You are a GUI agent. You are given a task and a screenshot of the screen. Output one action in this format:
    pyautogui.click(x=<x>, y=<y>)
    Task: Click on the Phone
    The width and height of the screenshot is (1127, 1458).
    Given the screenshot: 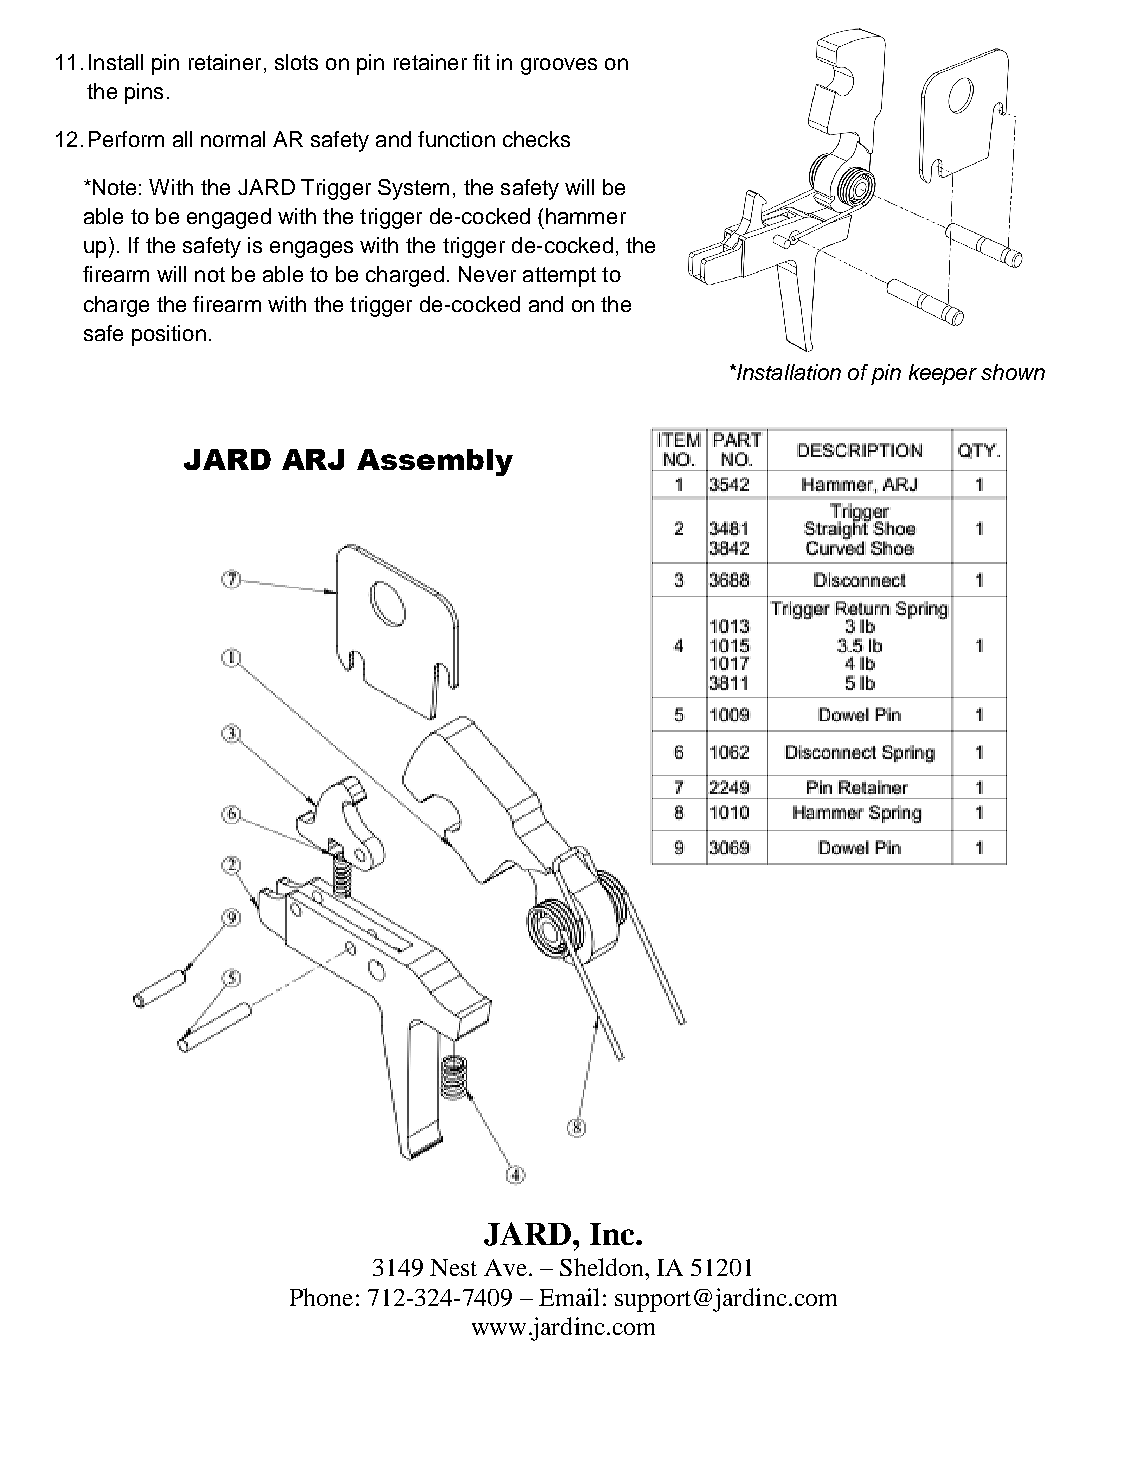 What is the action you would take?
    pyautogui.click(x=321, y=1297)
